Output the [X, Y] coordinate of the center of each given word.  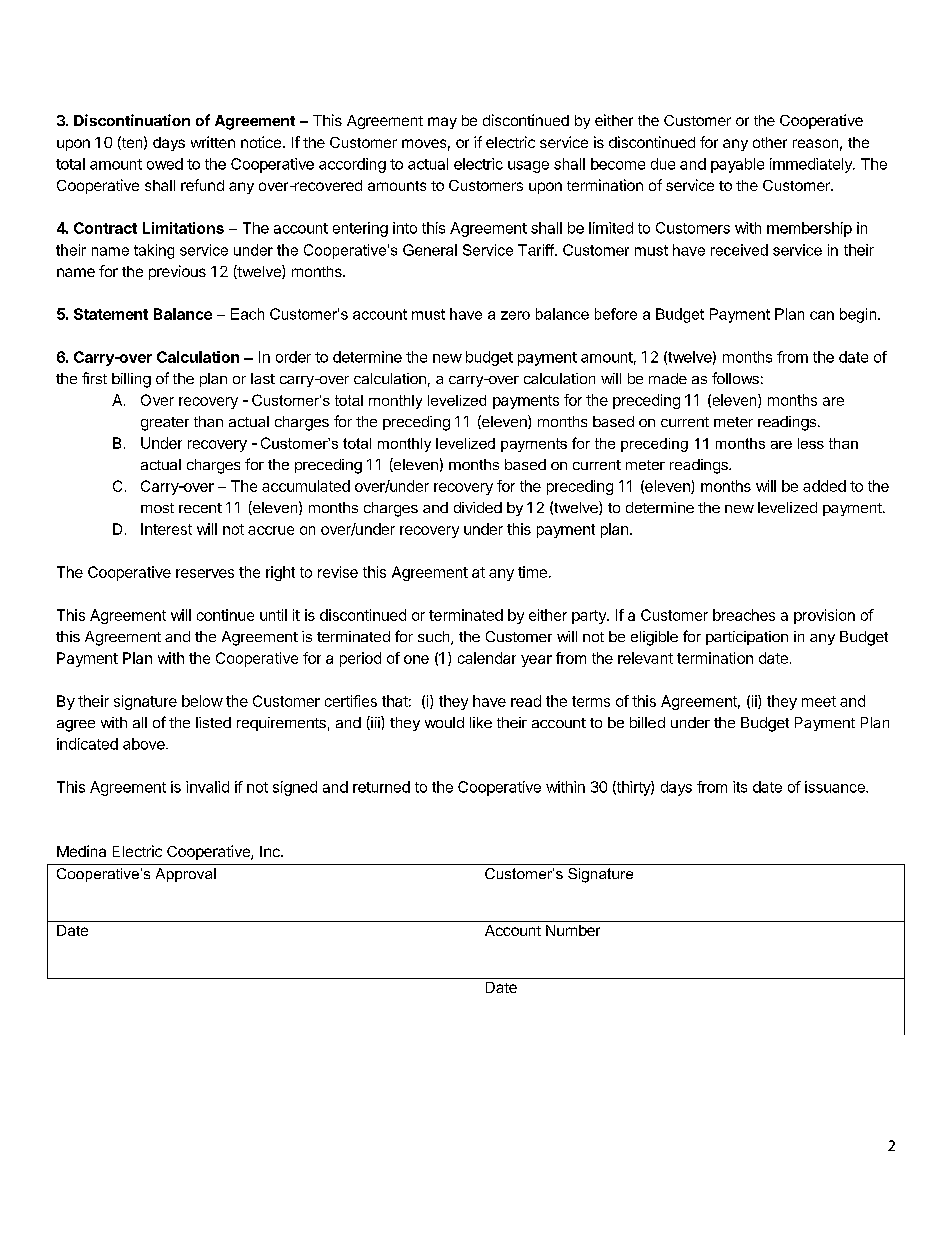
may [442, 123]
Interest [166, 529]
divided [478, 507]
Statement [111, 314]
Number [573, 930]
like [481, 722]
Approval [186, 875]
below [202, 701]
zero [515, 315]
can [822, 315]
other [770, 142]
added [824, 486]
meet [819, 701]
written [213, 142]
